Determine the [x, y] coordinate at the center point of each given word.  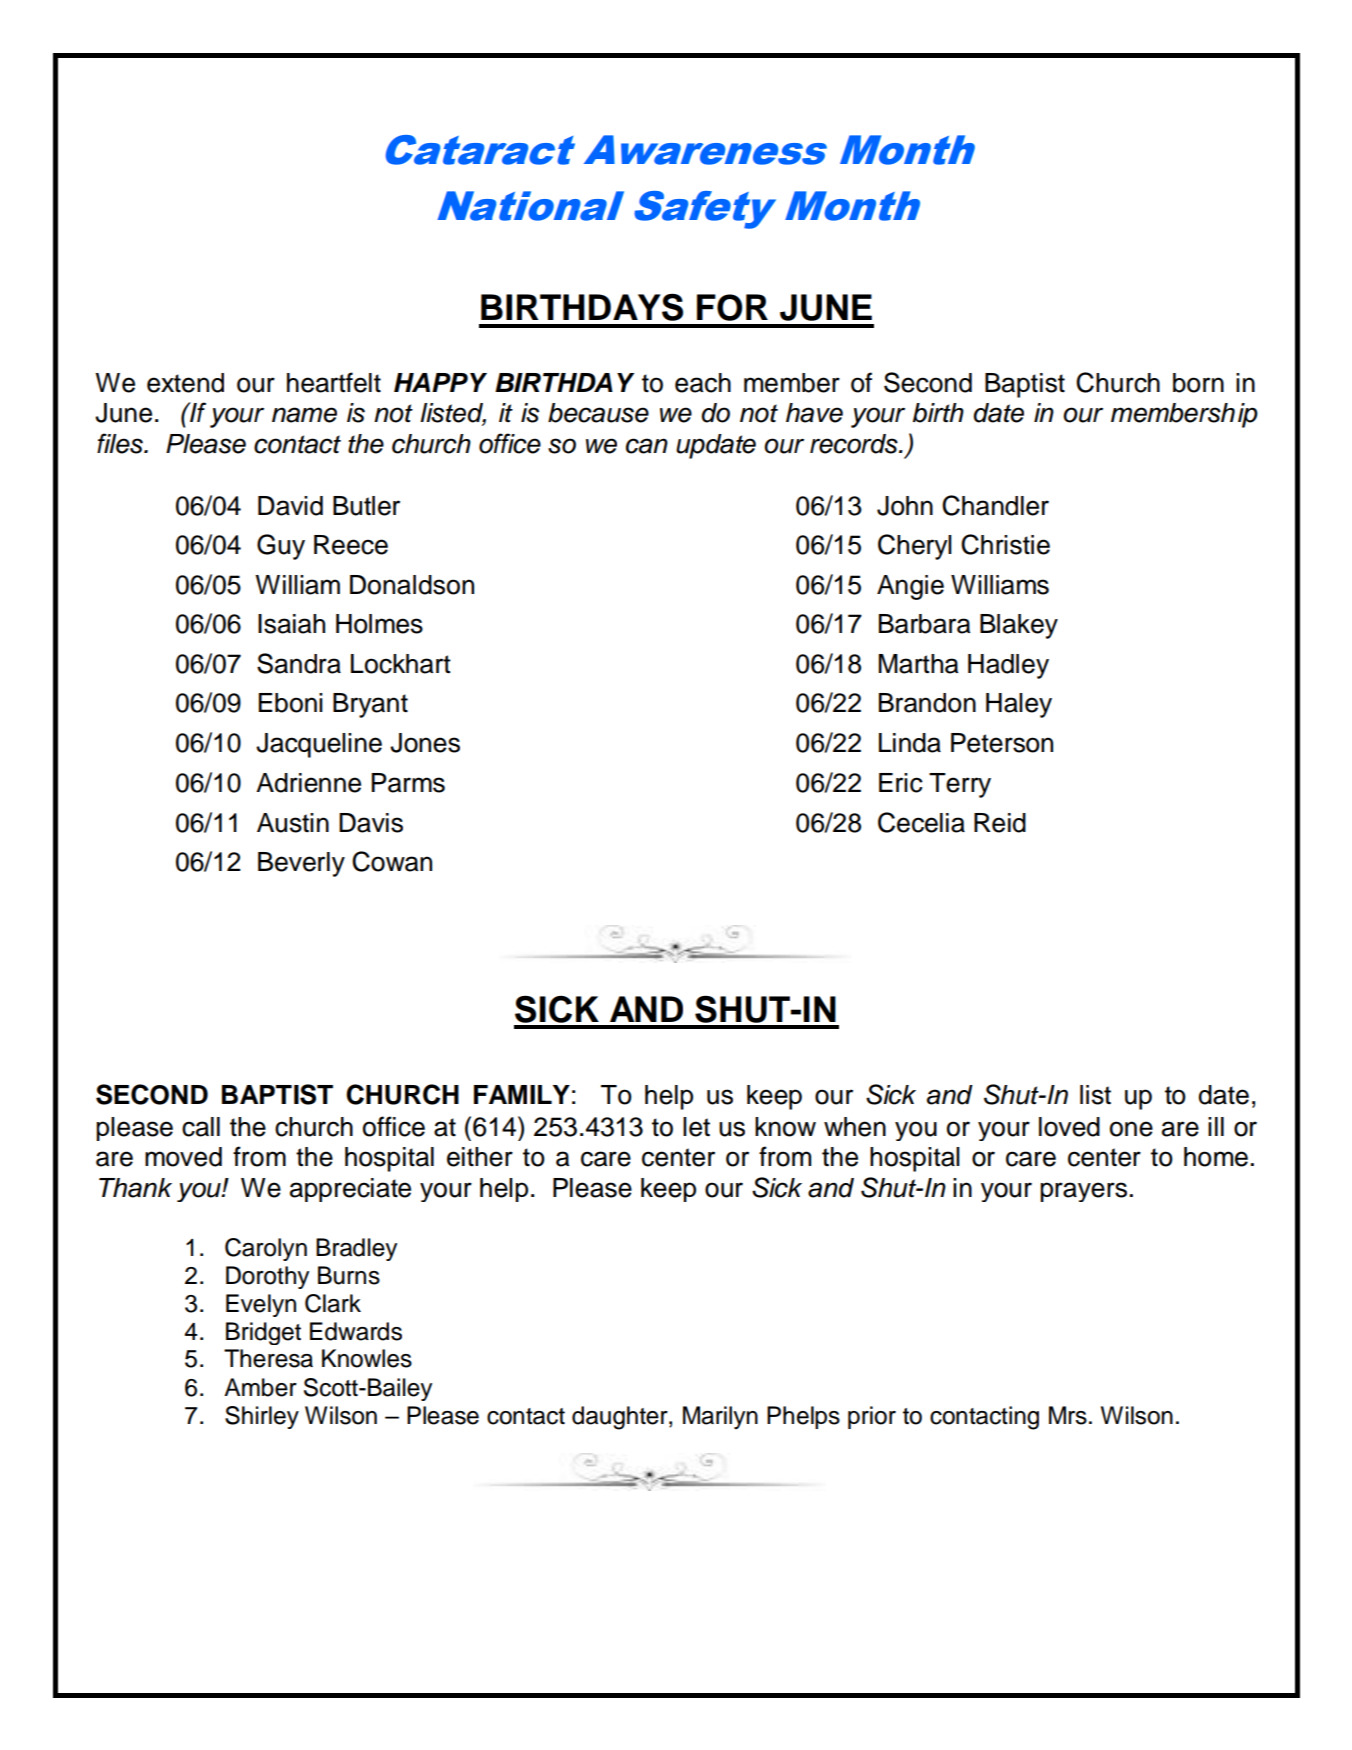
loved [1069, 1127]
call [201, 1127]
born [1198, 383]
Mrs [1068, 1415]
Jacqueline [319, 745]
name [304, 415]
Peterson [1002, 743]
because [598, 413]
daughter [621, 1418]
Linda [910, 743]
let [696, 1127]
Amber [260, 1387]
